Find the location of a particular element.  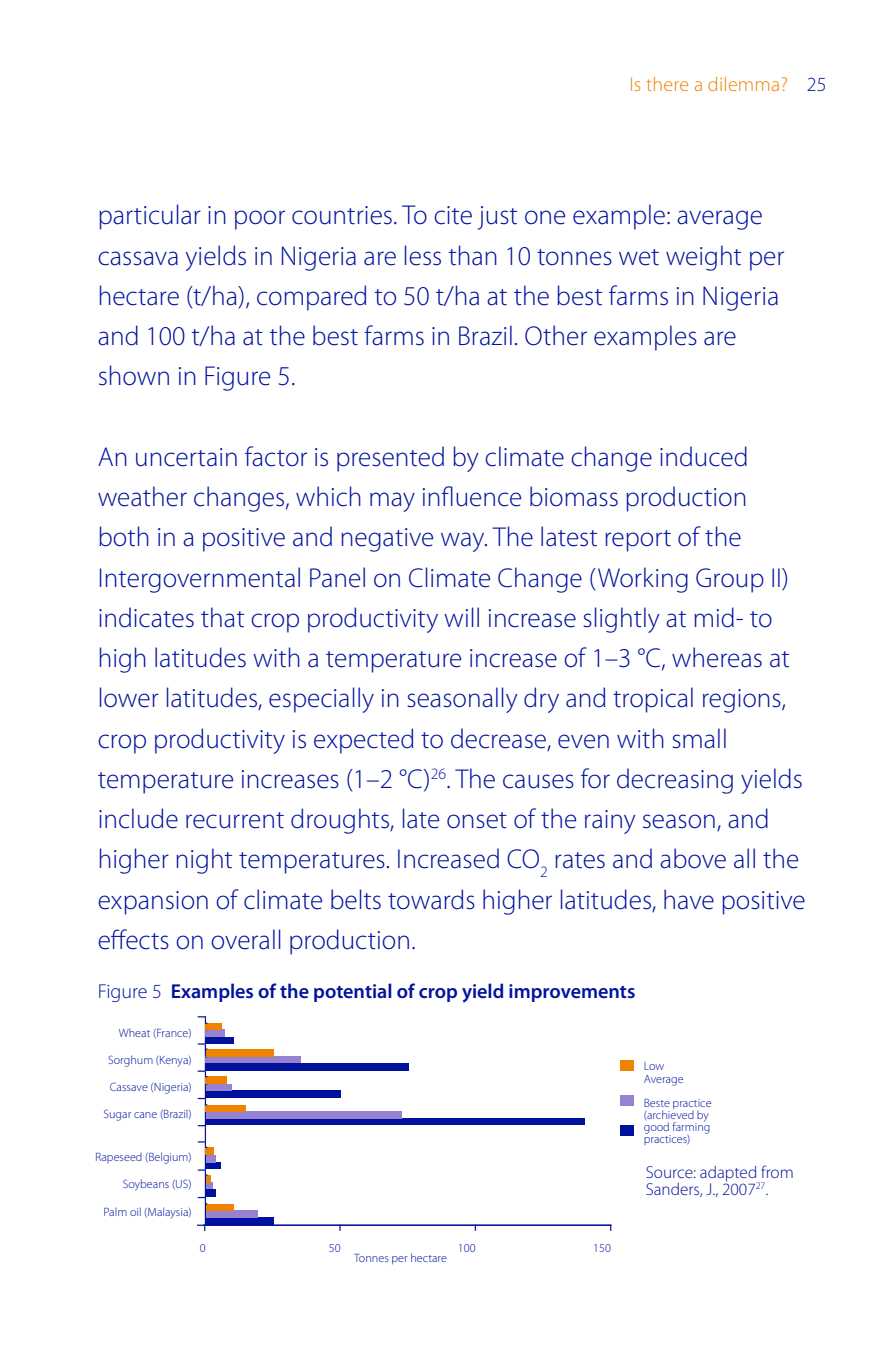

particular is located at coordinates (150, 217).
